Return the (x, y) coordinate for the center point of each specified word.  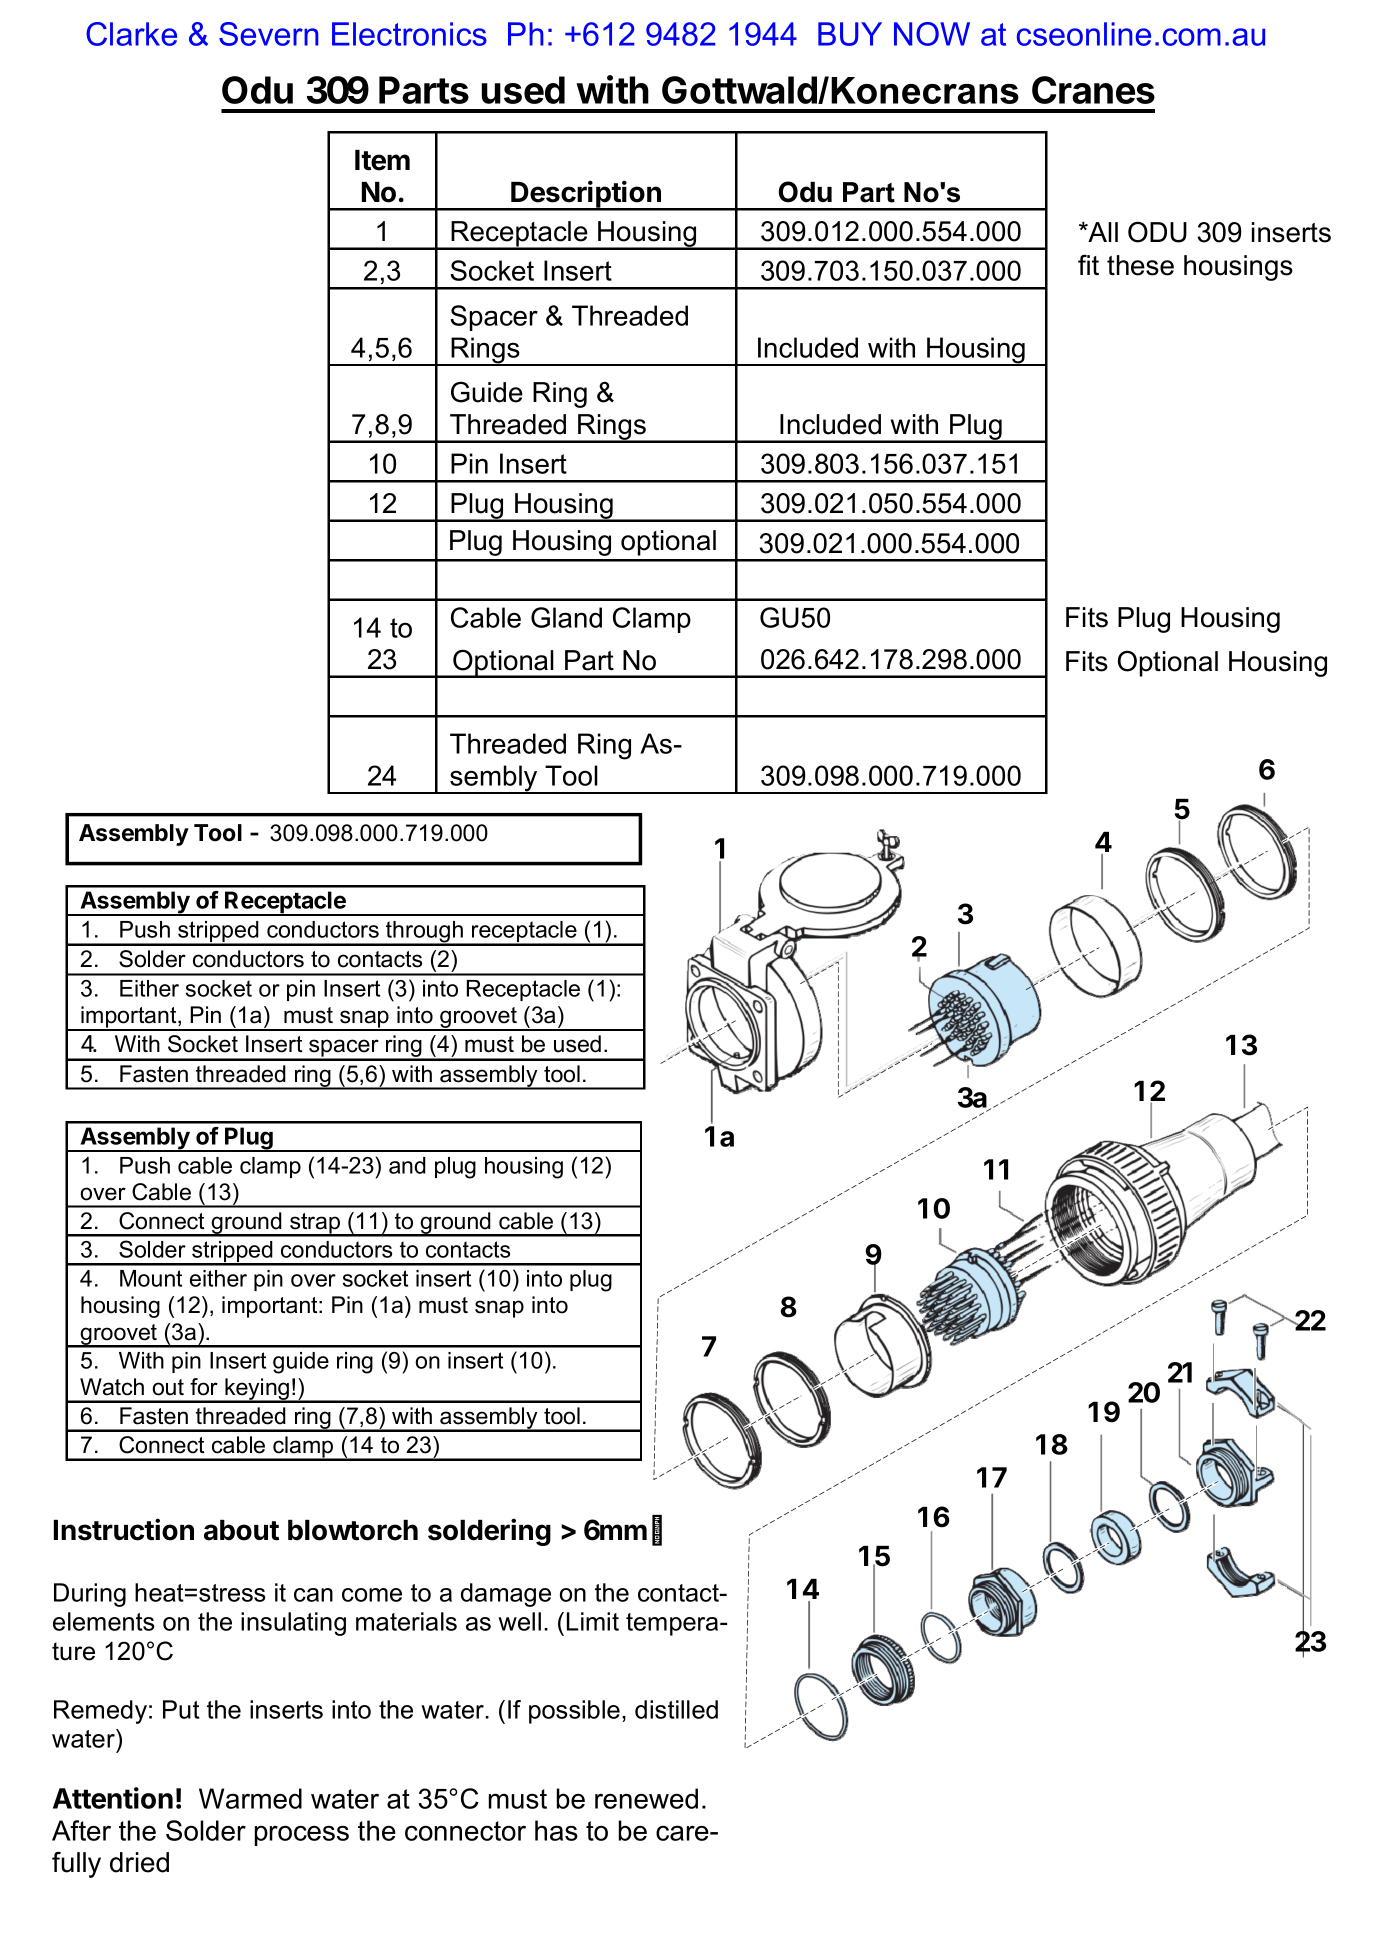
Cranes (1093, 90)
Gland (566, 617)
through (424, 933)
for (204, 1387)
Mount (151, 1278)
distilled (676, 1709)
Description (586, 195)
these (1140, 265)
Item (382, 160)
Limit (593, 1621)
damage (506, 1595)
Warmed (250, 1798)
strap (315, 1224)
